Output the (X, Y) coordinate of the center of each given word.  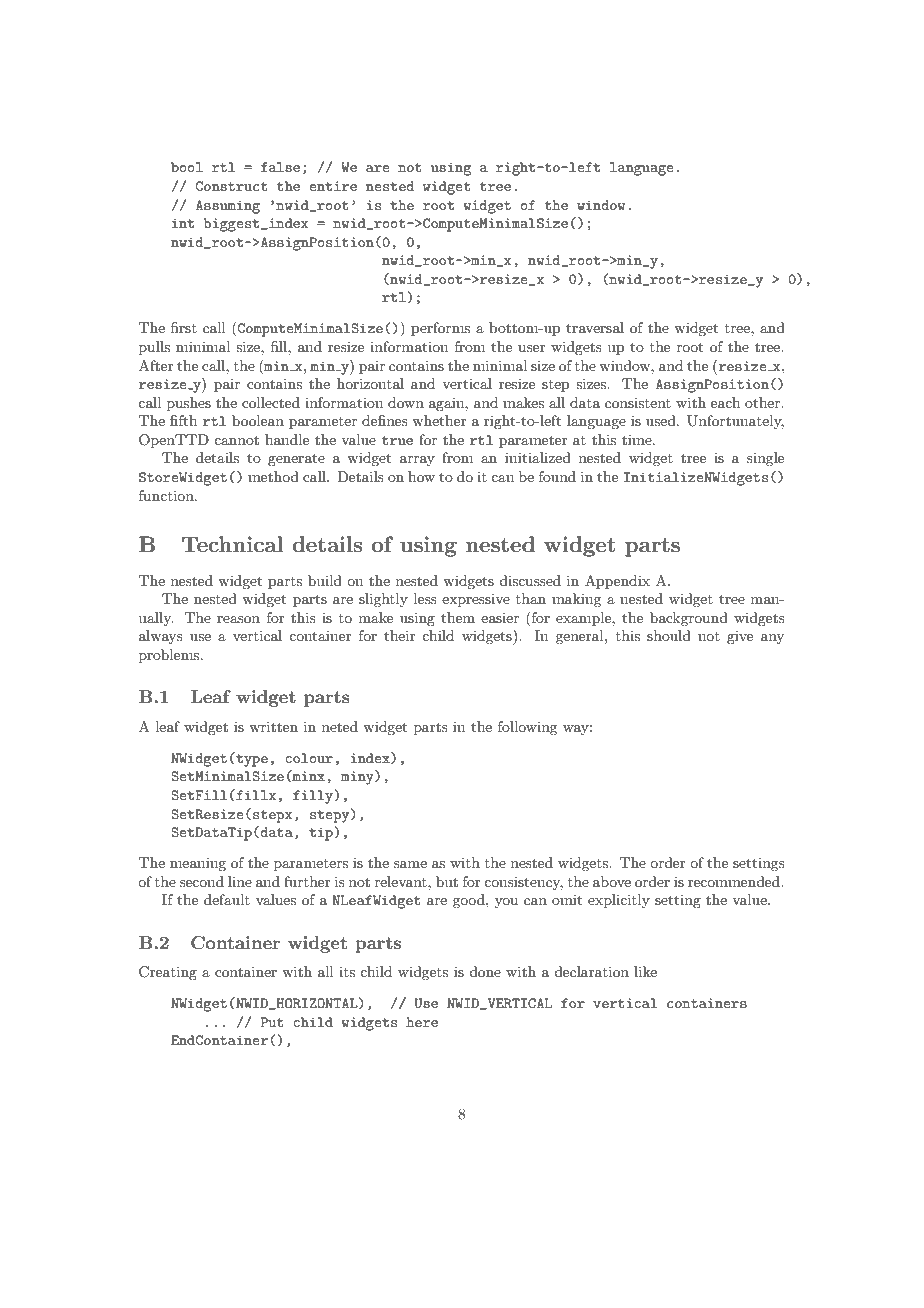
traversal (595, 327)
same (410, 864)
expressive (476, 600)
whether (439, 420)
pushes (189, 404)
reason (238, 619)
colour (309, 758)
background (689, 619)
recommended (735, 881)
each (725, 402)
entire (333, 186)
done (485, 971)
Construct (232, 186)
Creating (168, 973)
